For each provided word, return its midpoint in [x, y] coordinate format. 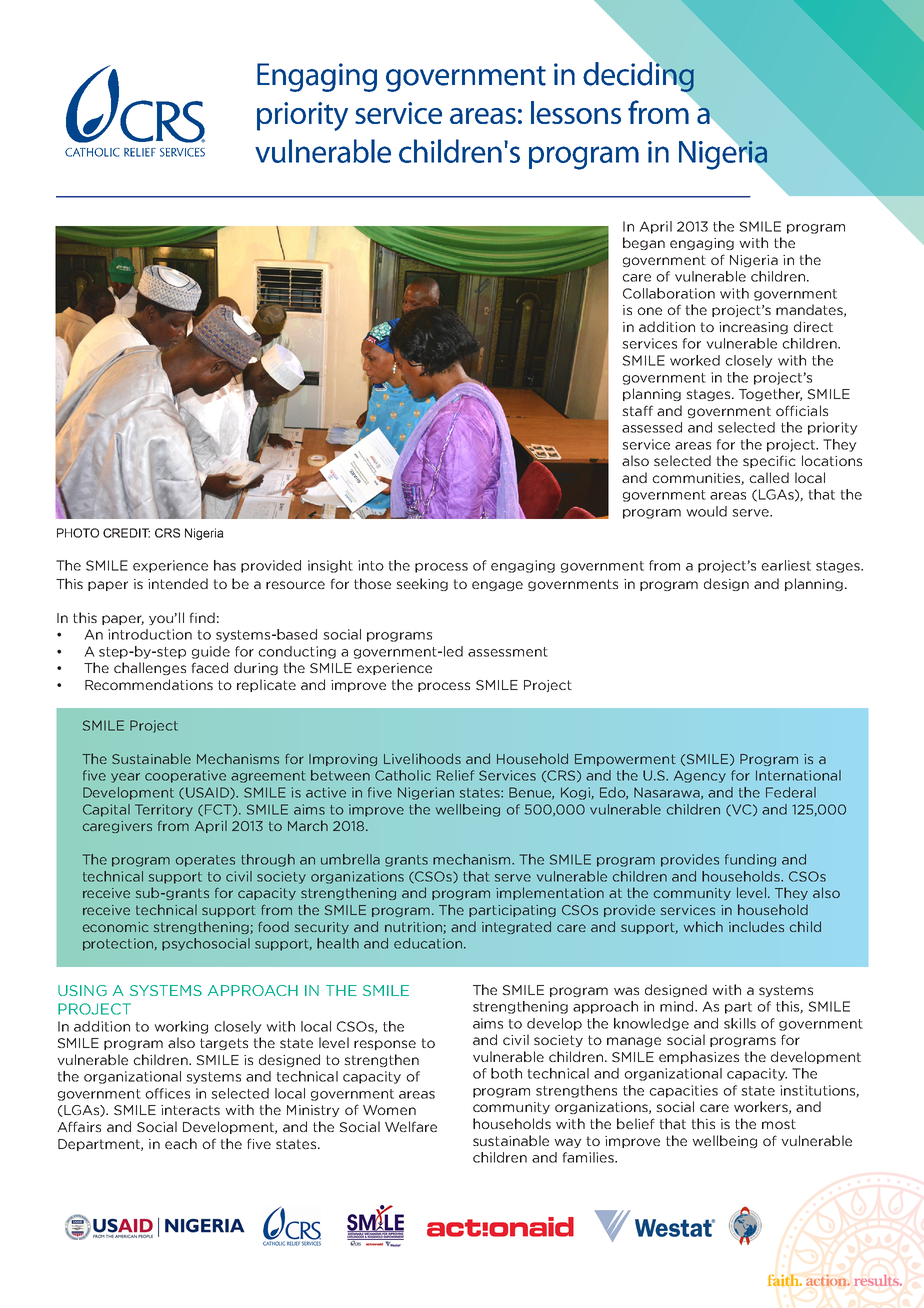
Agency [700, 776]
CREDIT [126, 533]
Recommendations [149, 684]
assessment [508, 652]
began [644, 243]
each [181, 1143]
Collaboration [669, 293]
